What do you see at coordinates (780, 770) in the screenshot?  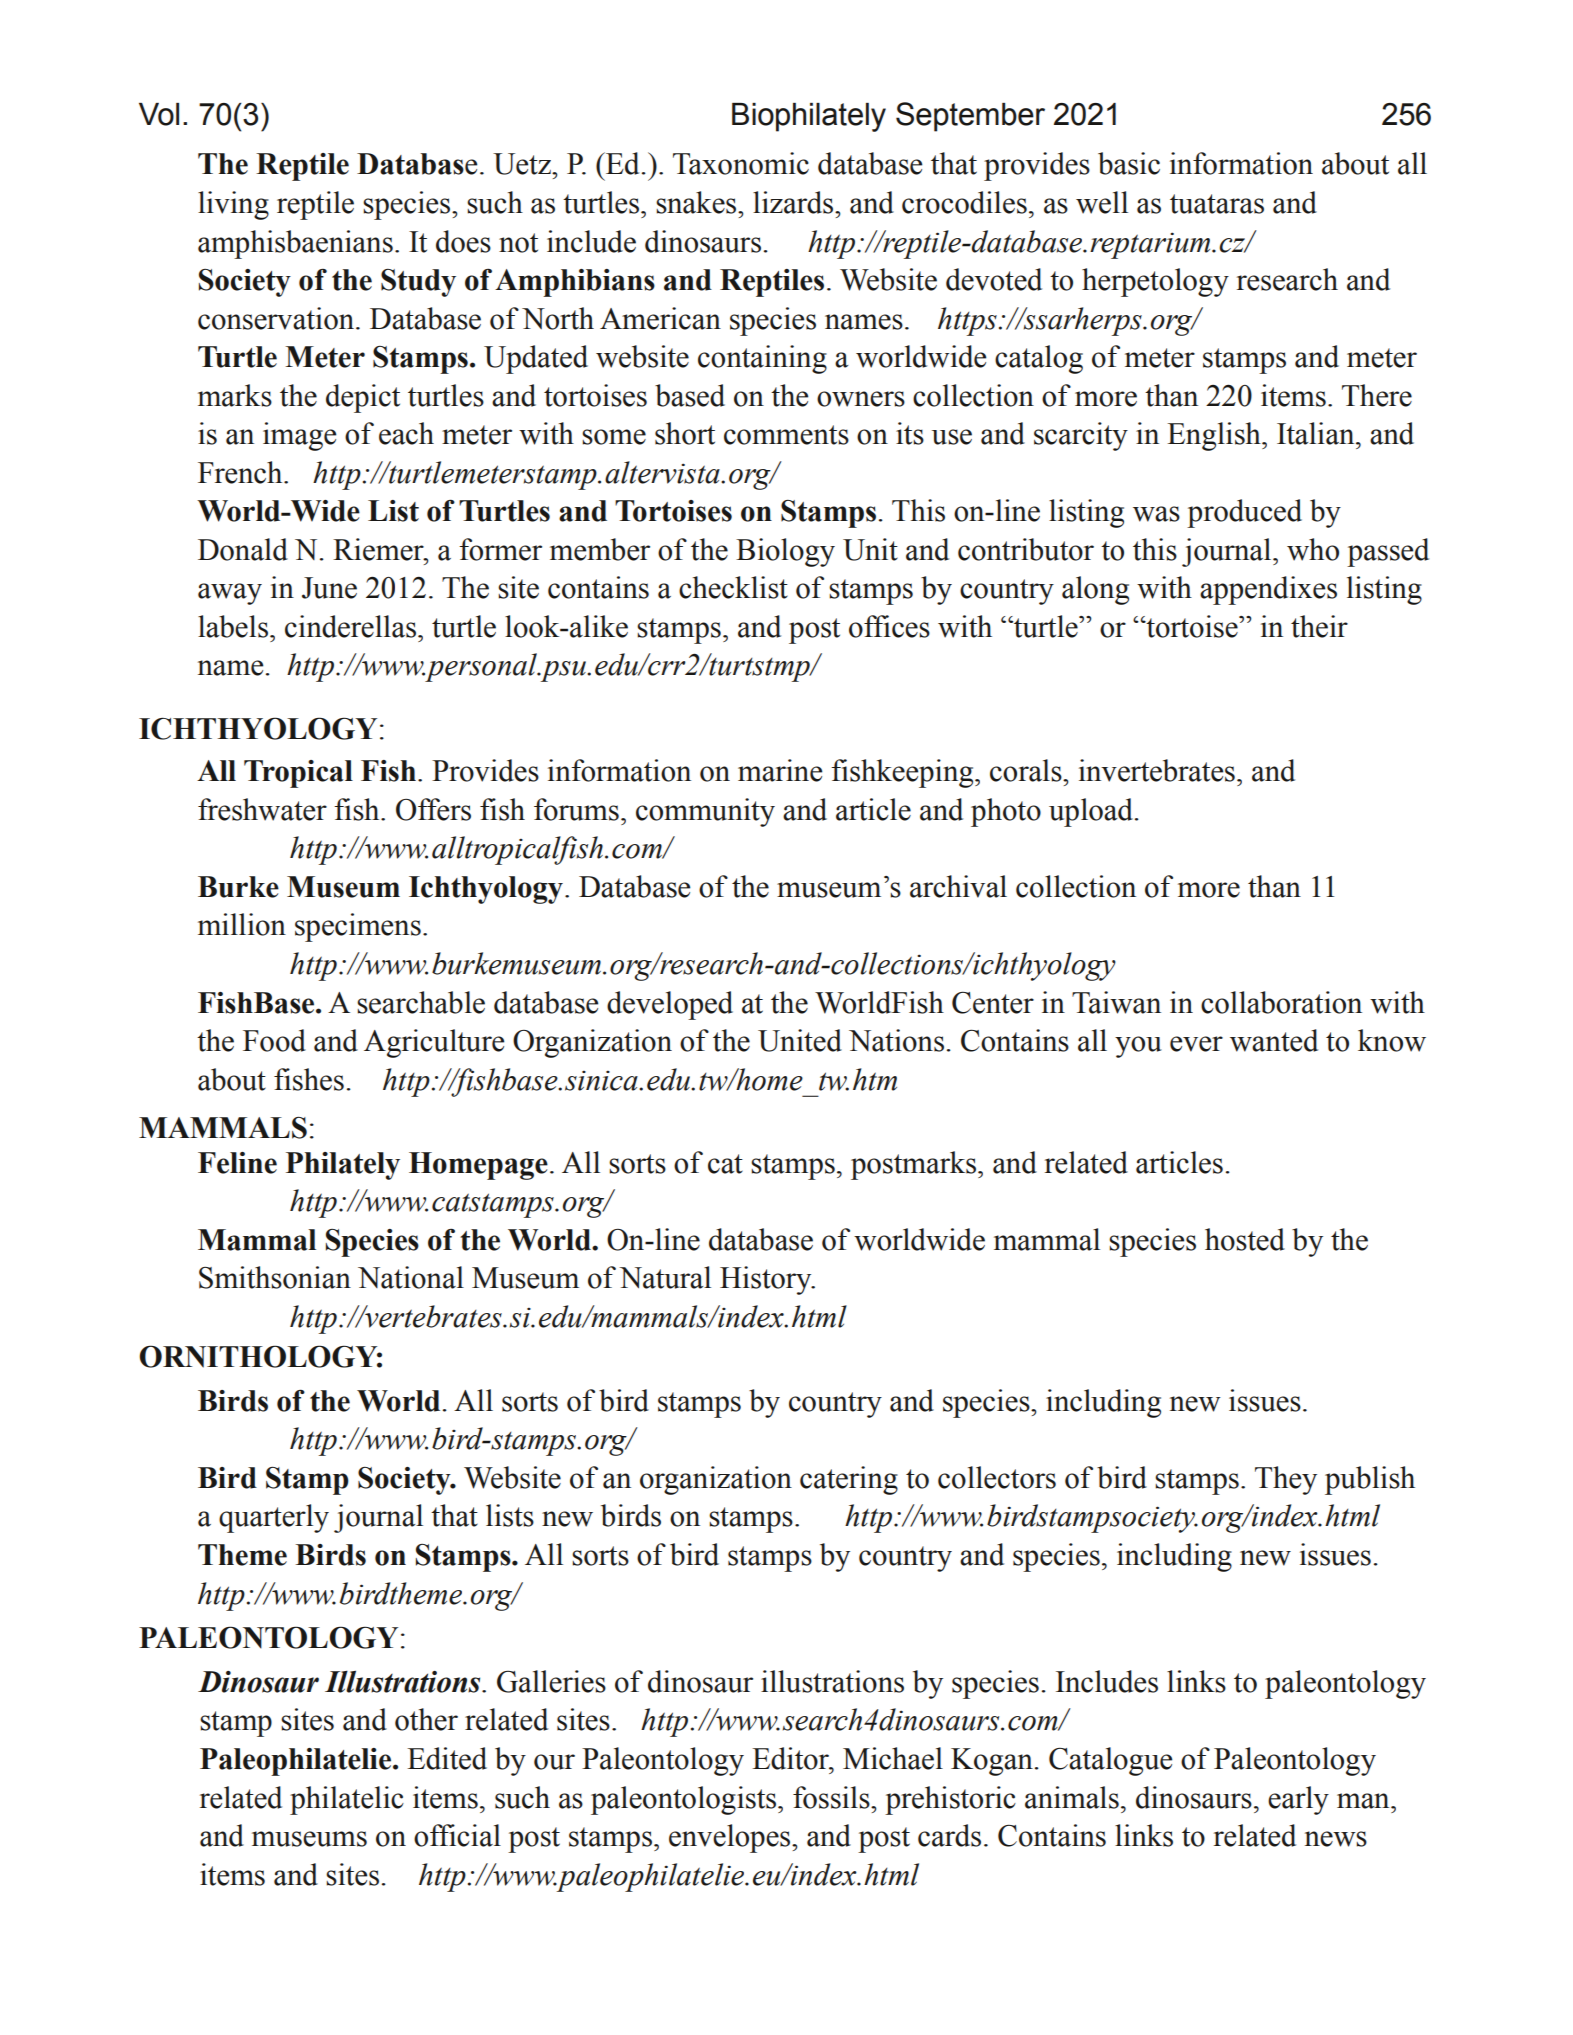 I see `marine` at bounding box center [780, 770].
